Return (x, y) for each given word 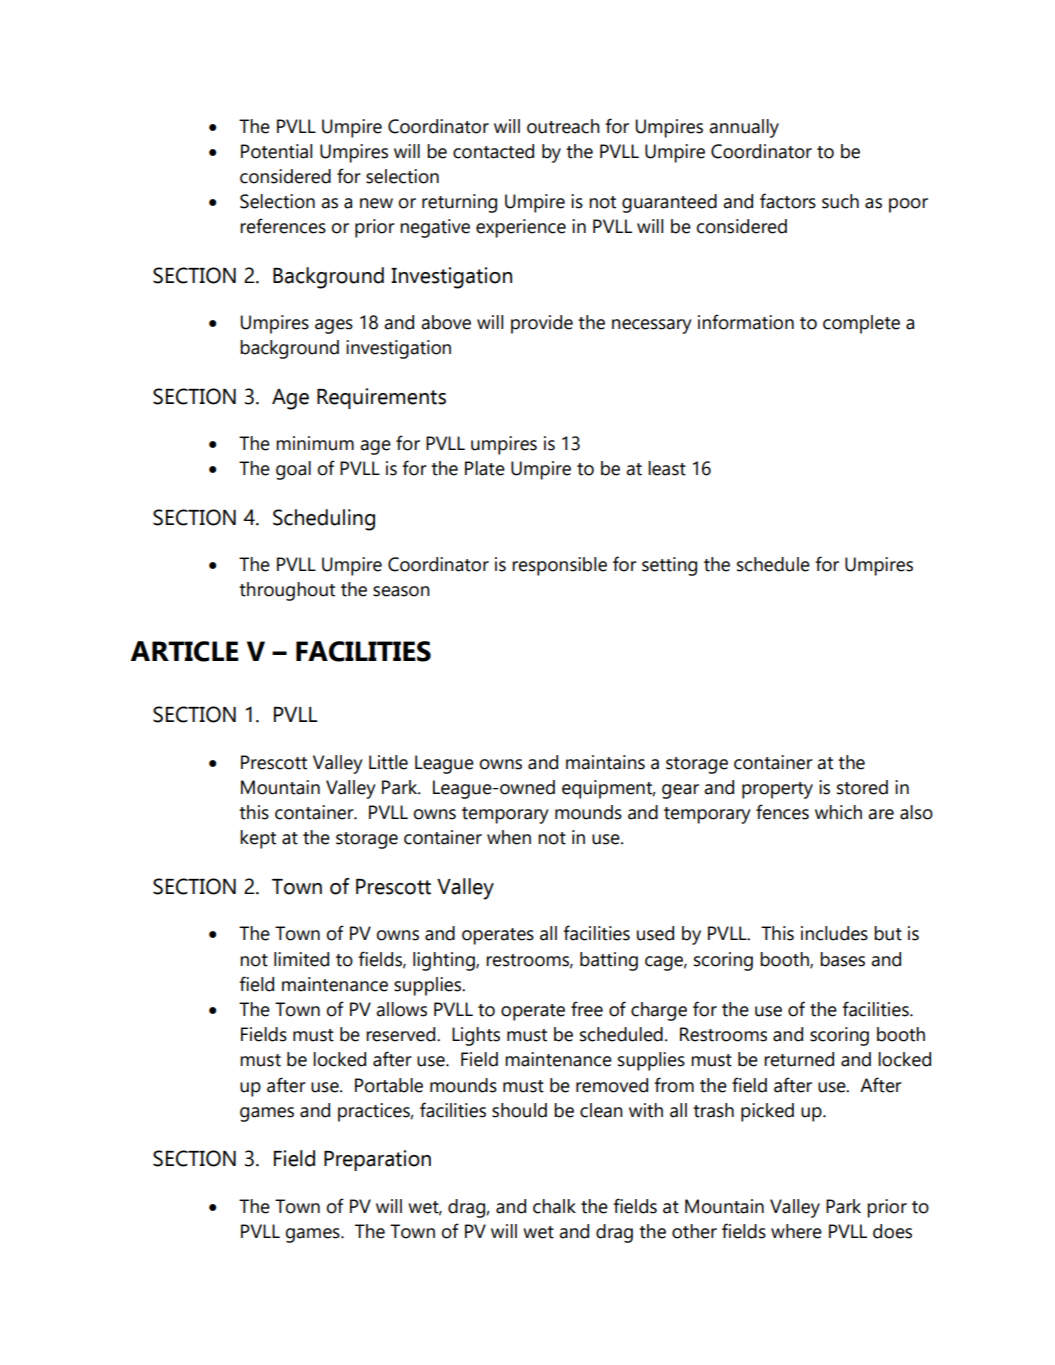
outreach (563, 126)
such (840, 201)
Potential (276, 151)
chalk (554, 1206)
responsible (559, 566)
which (838, 812)
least (667, 468)
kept (258, 839)
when (509, 837)
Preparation (377, 1160)
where (796, 1231)
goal (293, 470)
